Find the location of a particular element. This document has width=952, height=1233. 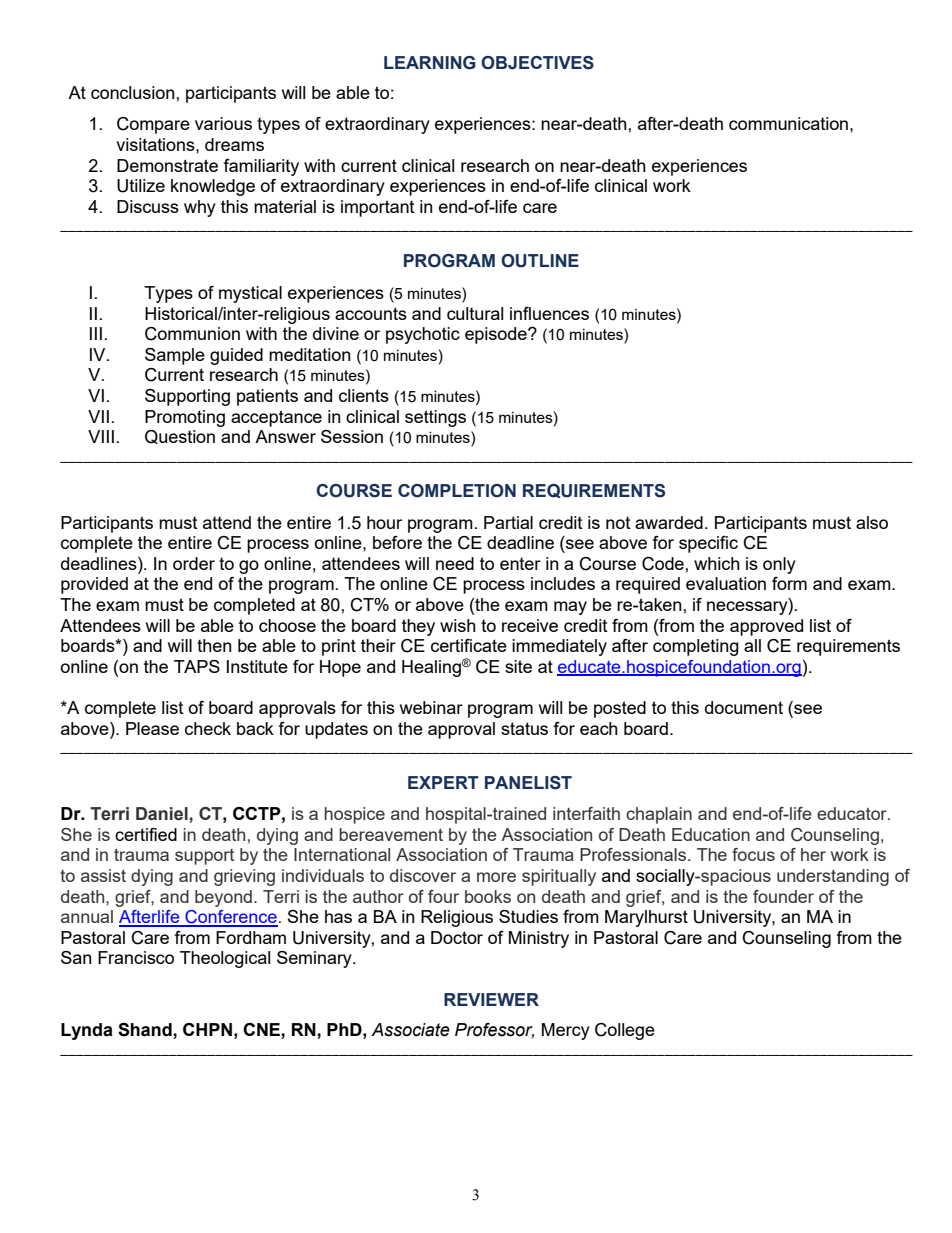

Please is located at coordinates (152, 728).
